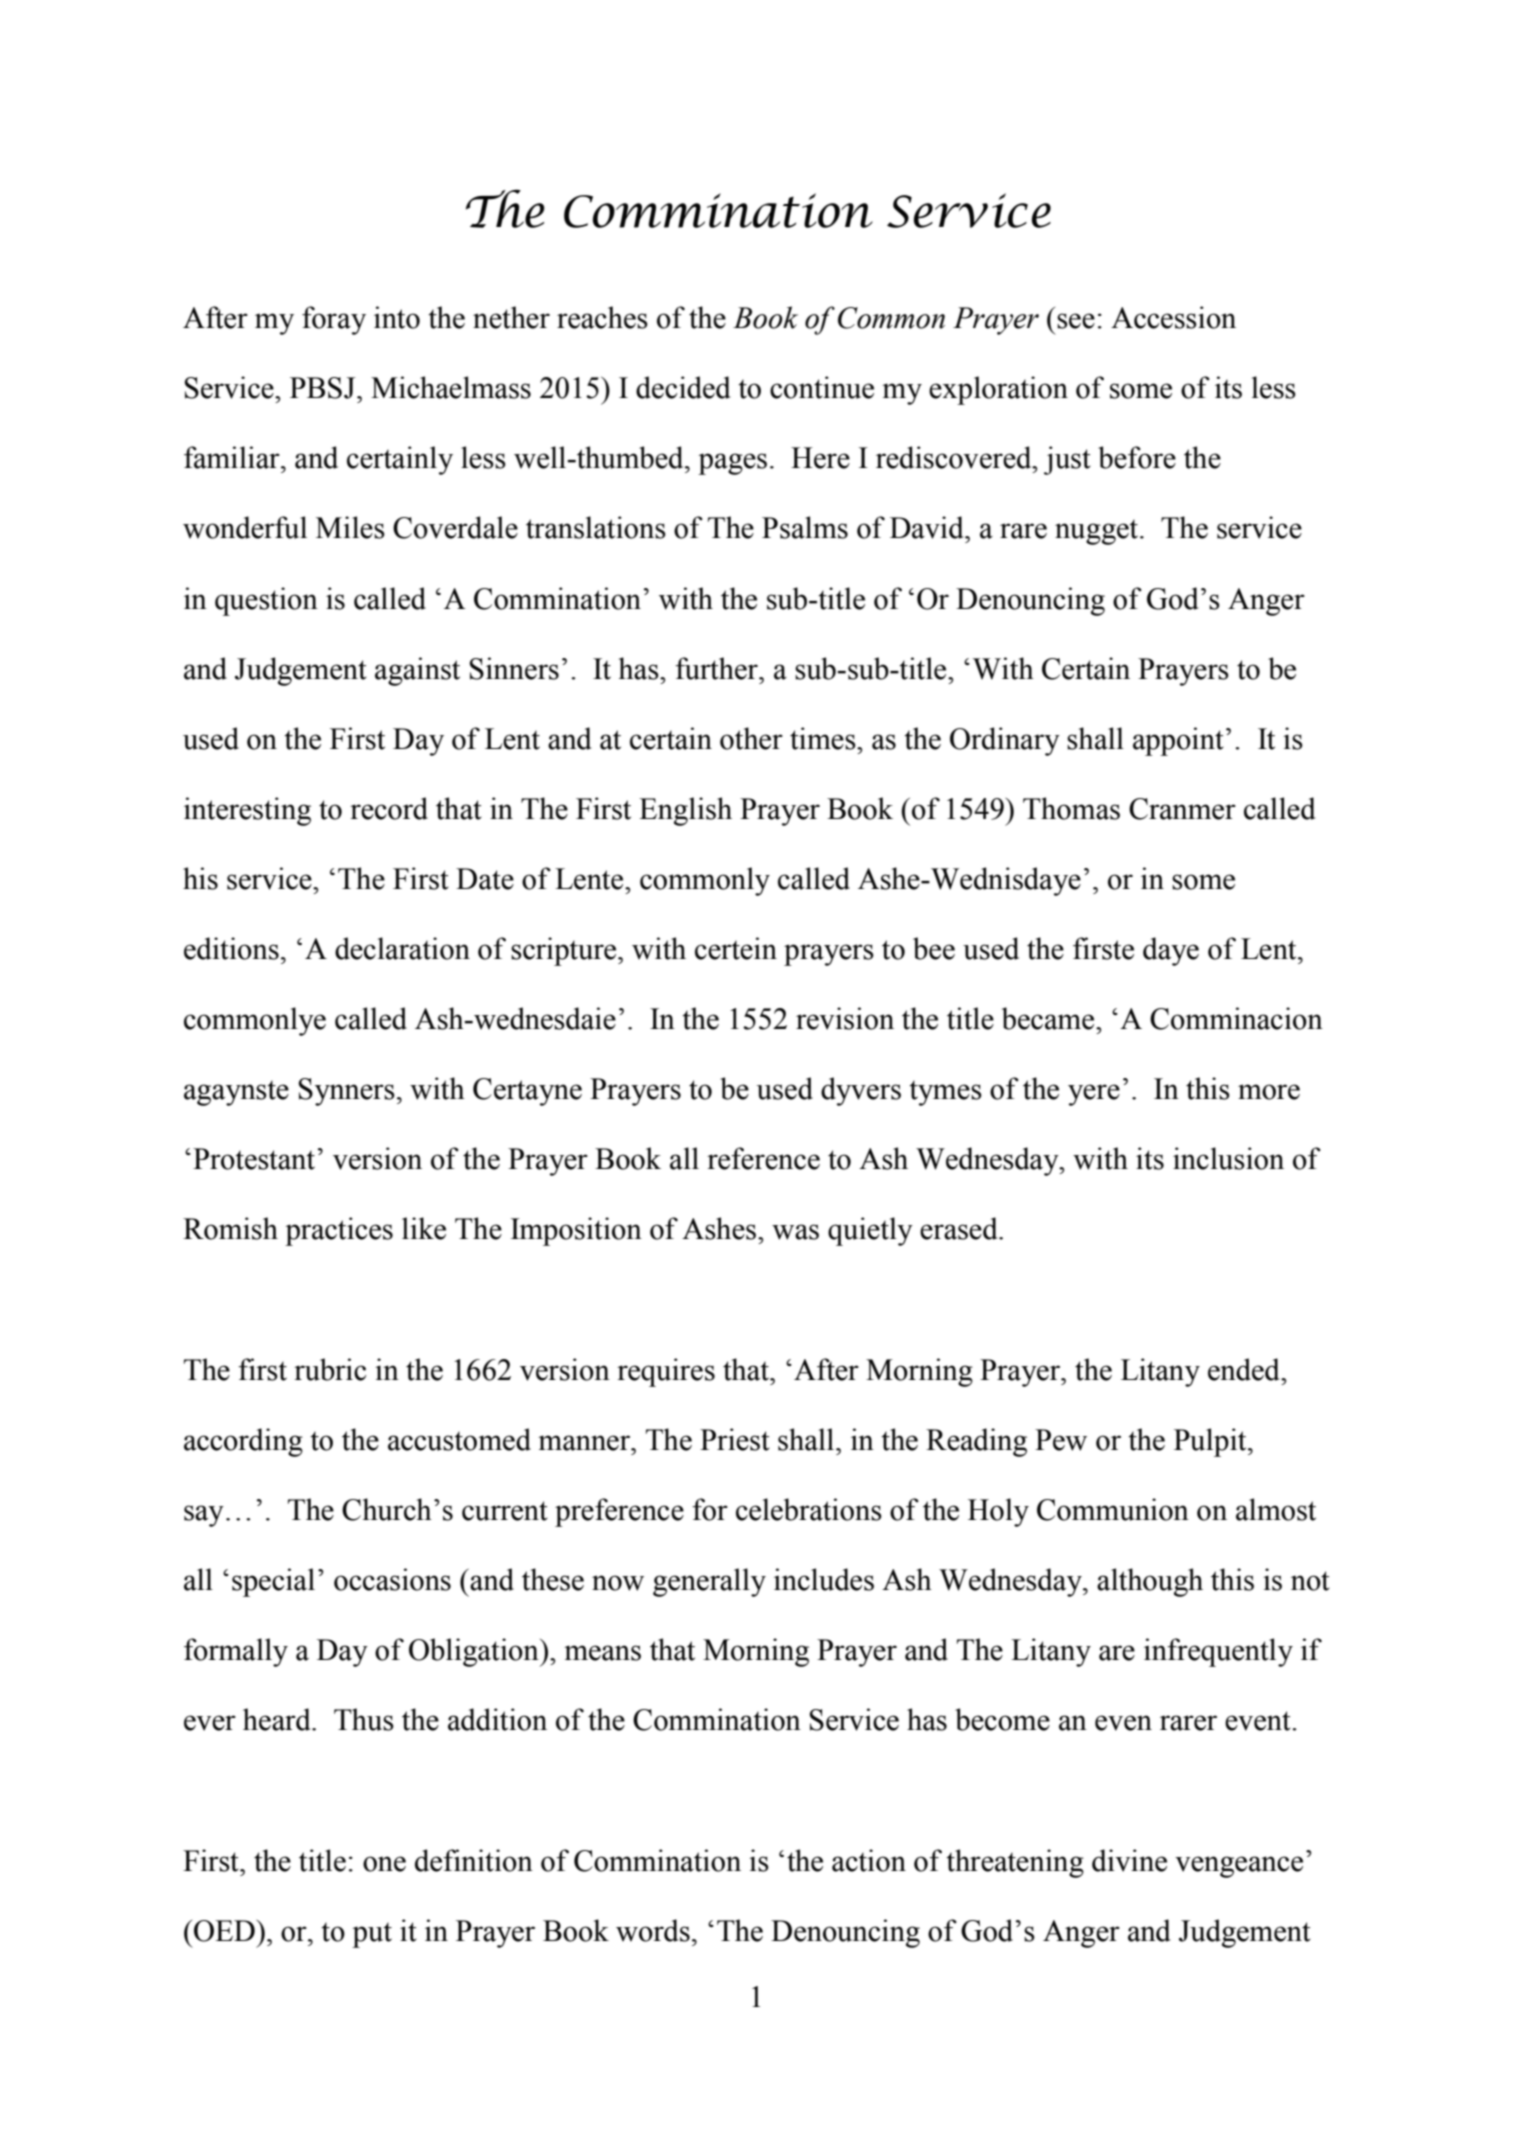 This document has width=1513, height=2139. What do you see at coordinates (1228, 1158) in the document?
I see `inclusion` at bounding box center [1228, 1158].
